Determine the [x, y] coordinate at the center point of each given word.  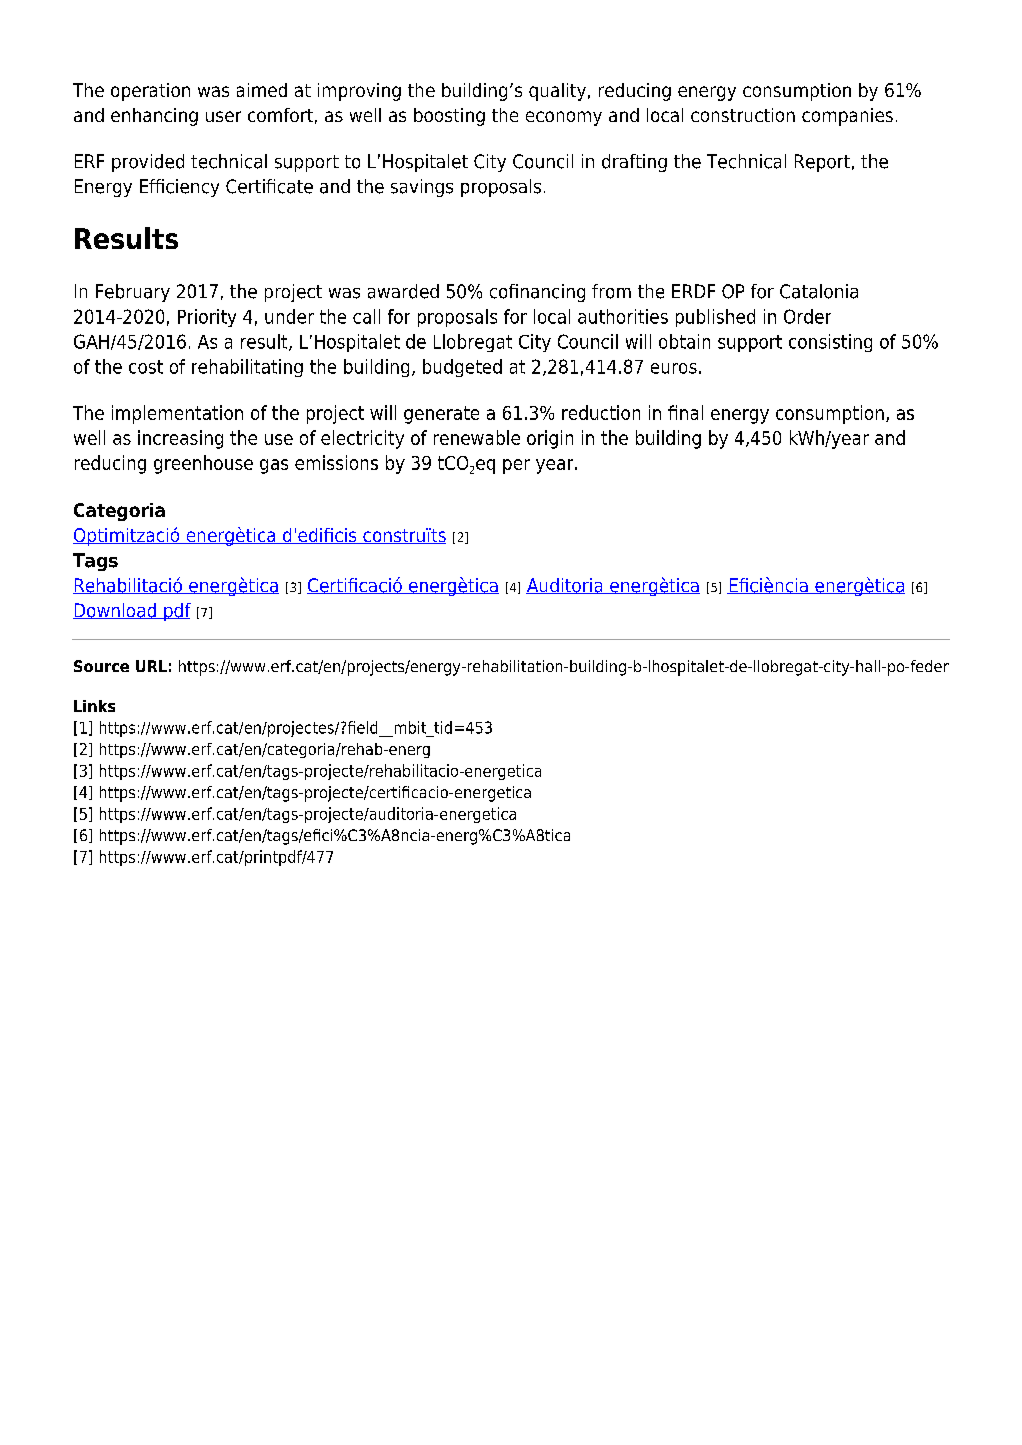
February [133, 293]
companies [847, 117]
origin [550, 439]
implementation [177, 414]
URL [151, 666]
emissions [336, 462]
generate [441, 415]
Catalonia [819, 291]
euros [674, 368]
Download [115, 611]
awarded [403, 291]
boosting [449, 117]
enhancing [154, 117]
